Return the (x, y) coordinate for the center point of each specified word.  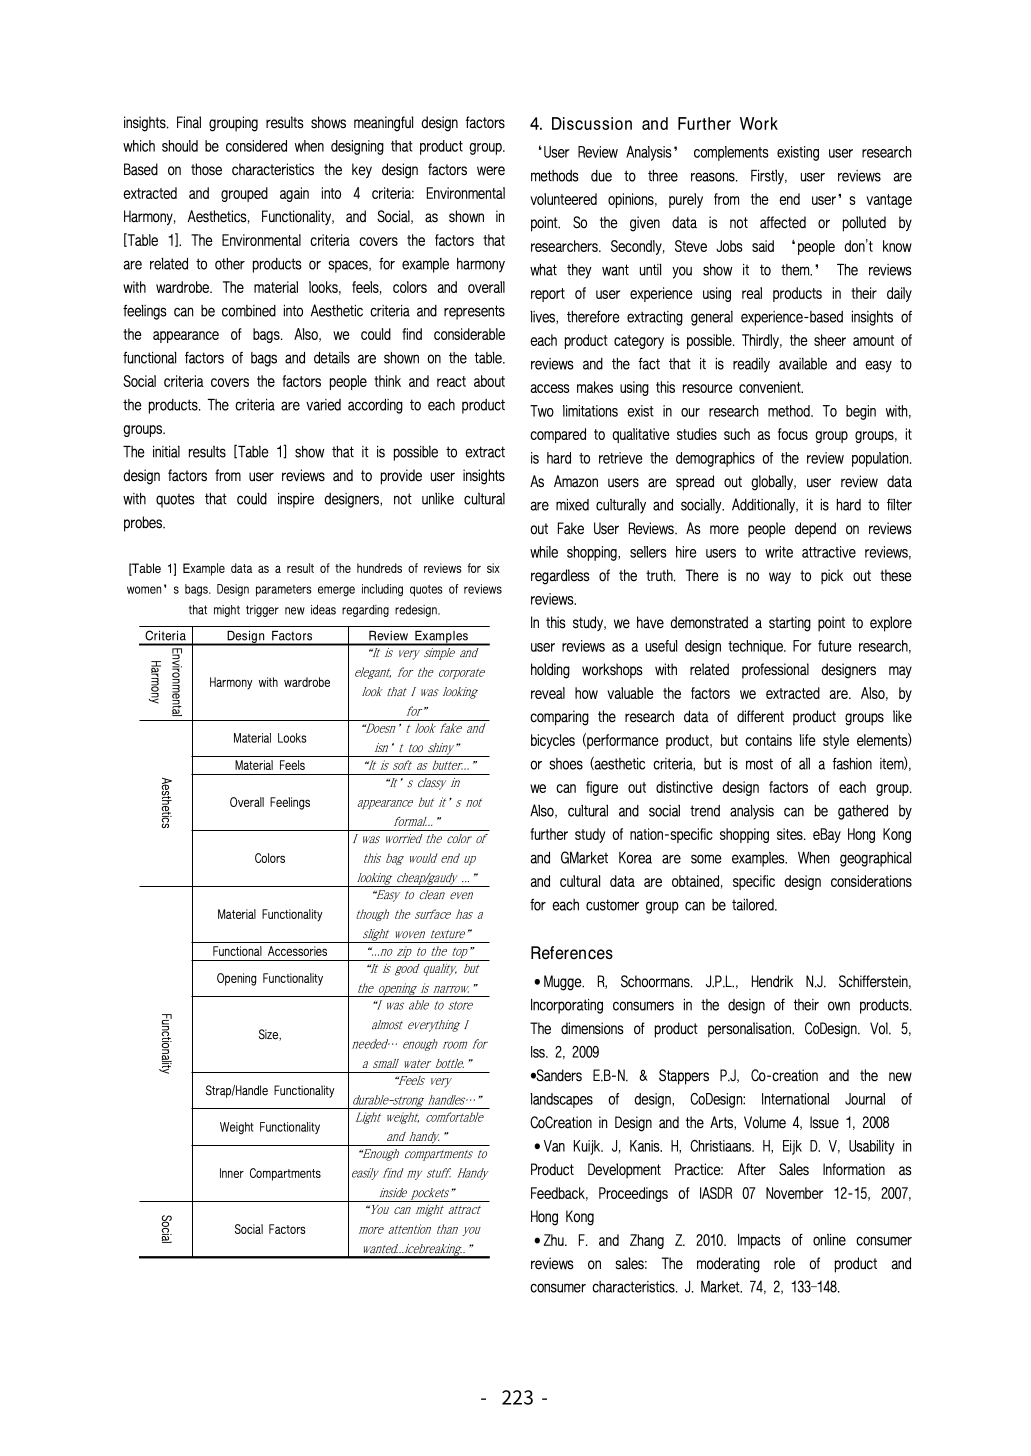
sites (791, 834)
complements (731, 153)
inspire (296, 500)
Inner (232, 1173)
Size (270, 1035)
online (829, 1240)
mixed (572, 505)
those (206, 169)
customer (612, 905)
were (491, 171)
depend (815, 530)
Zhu (555, 1240)
